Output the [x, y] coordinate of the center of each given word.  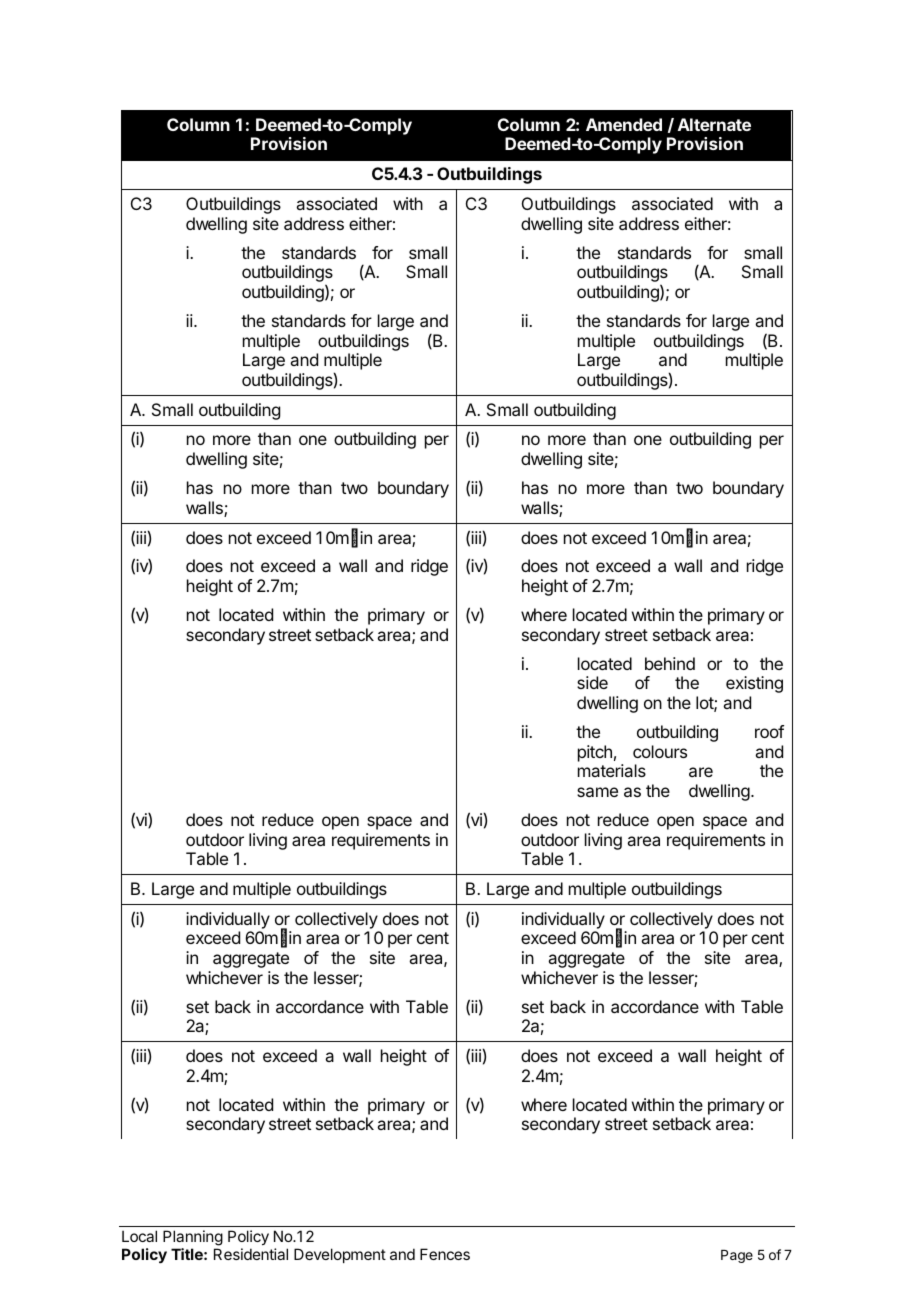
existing [754, 684]
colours [660, 751]
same [597, 792]
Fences [445, 1254]
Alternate [714, 124]
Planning [193, 1239]
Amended [624, 124]
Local [139, 1236]
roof [769, 731]
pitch [595, 753]
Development [340, 1255]
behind [670, 663]
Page [737, 1256]
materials [612, 770]
